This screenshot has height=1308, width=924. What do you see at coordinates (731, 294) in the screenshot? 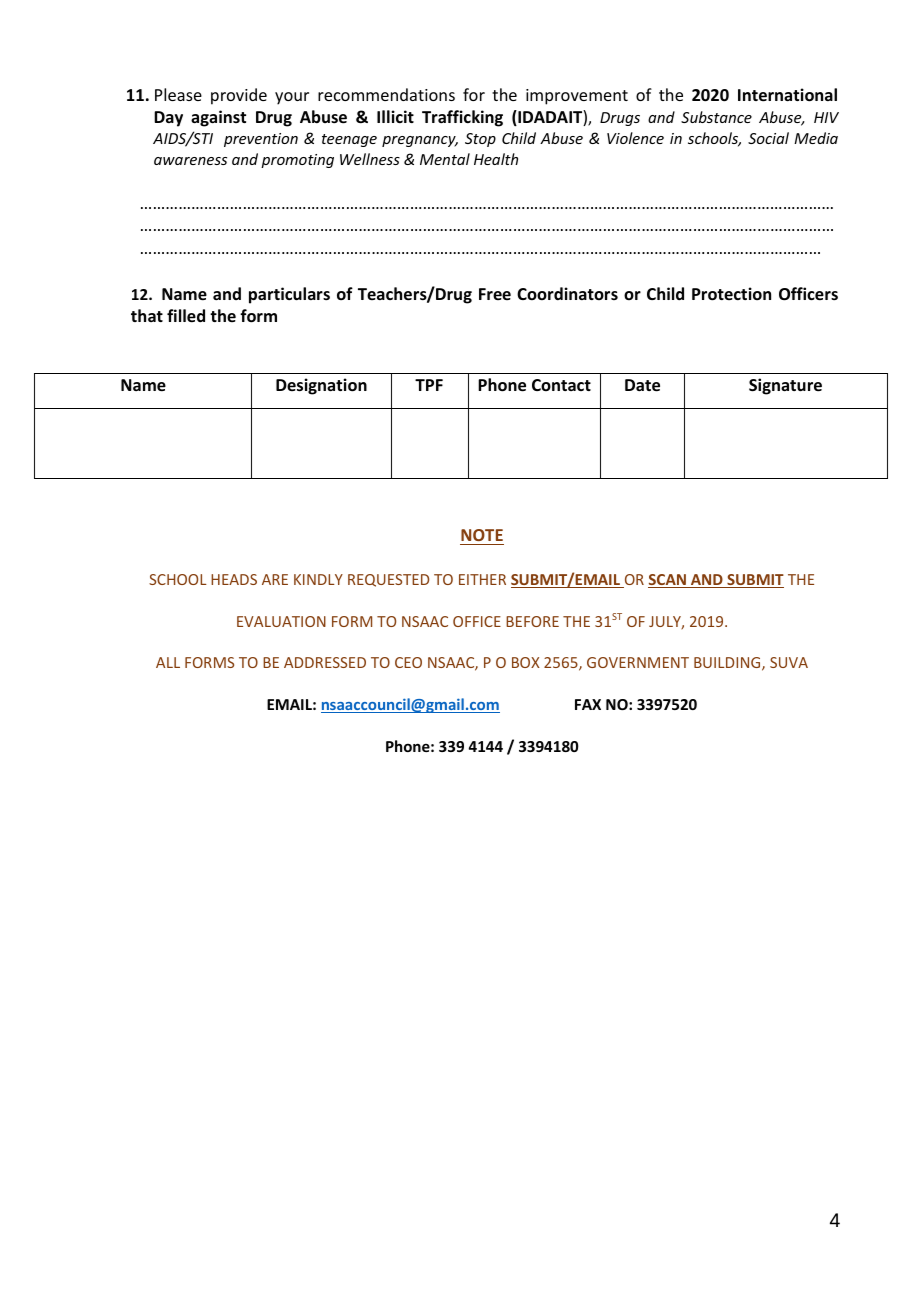
I see `Protection` at bounding box center [731, 294].
